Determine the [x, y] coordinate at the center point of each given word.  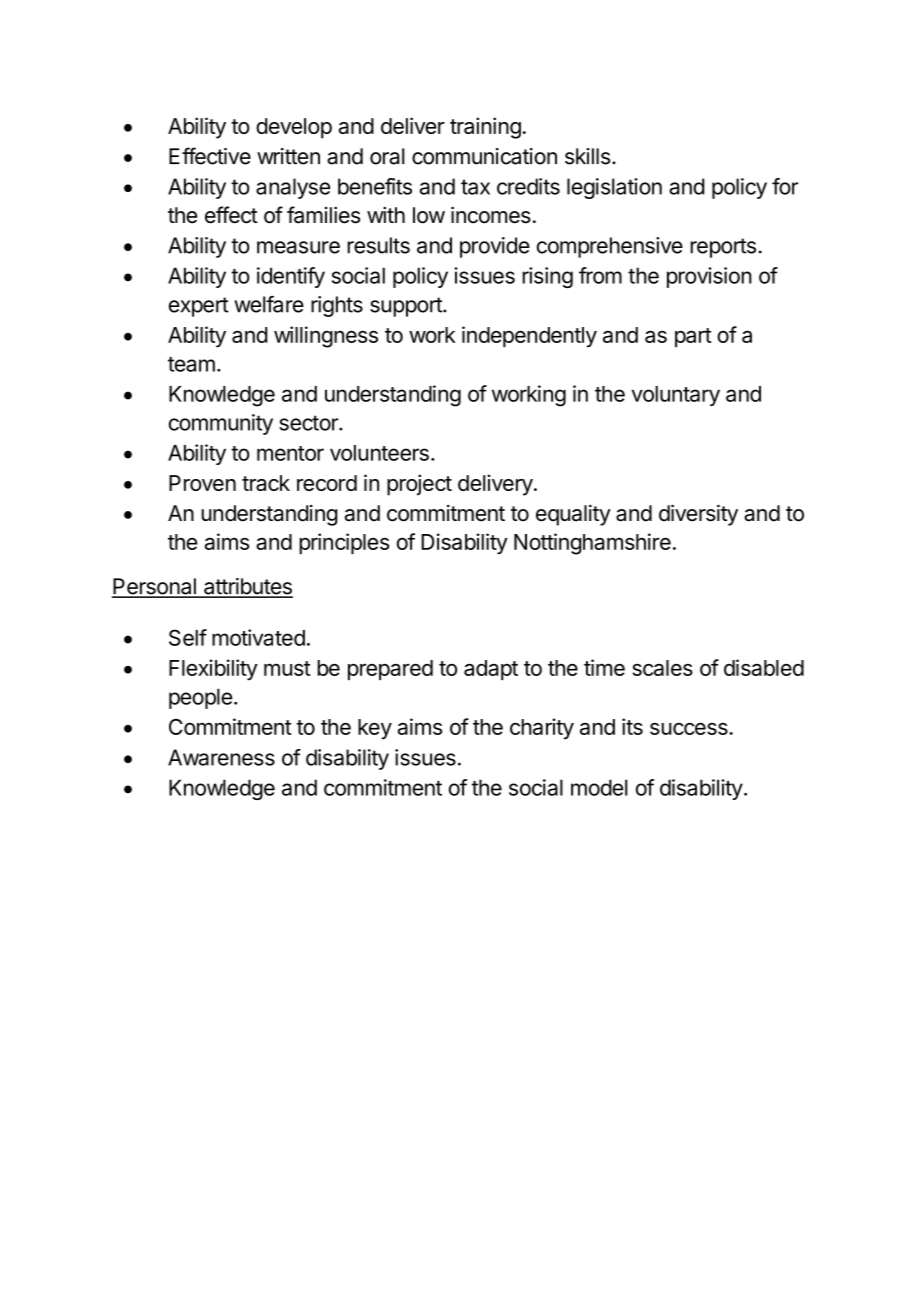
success [690, 729]
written [288, 156]
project [419, 485]
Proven [202, 483]
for [785, 186]
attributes [247, 587]
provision [709, 277]
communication [484, 156]
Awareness [221, 757]
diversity [698, 515]
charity [542, 729]
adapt [491, 670]
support [407, 307]
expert [199, 307]
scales [662, 668]
